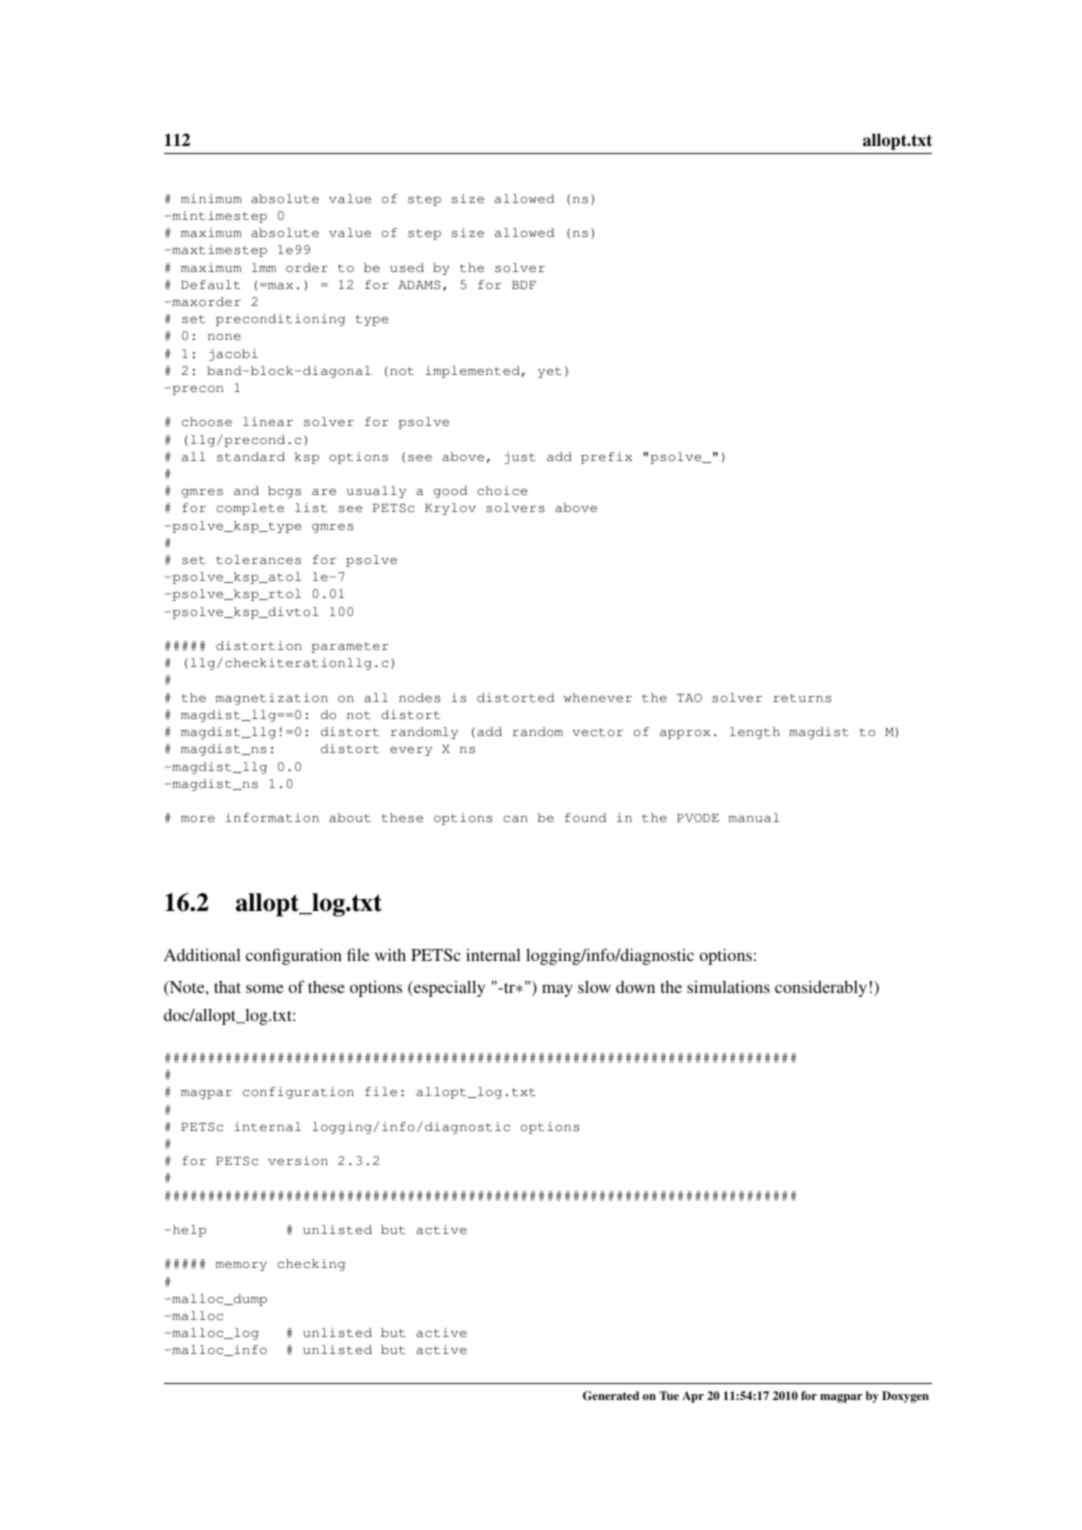 This document has height=1530, width=1082. What do you see at coordinates (502, 490) in the document?
I see `choice` at bounding box center [502, 490].
